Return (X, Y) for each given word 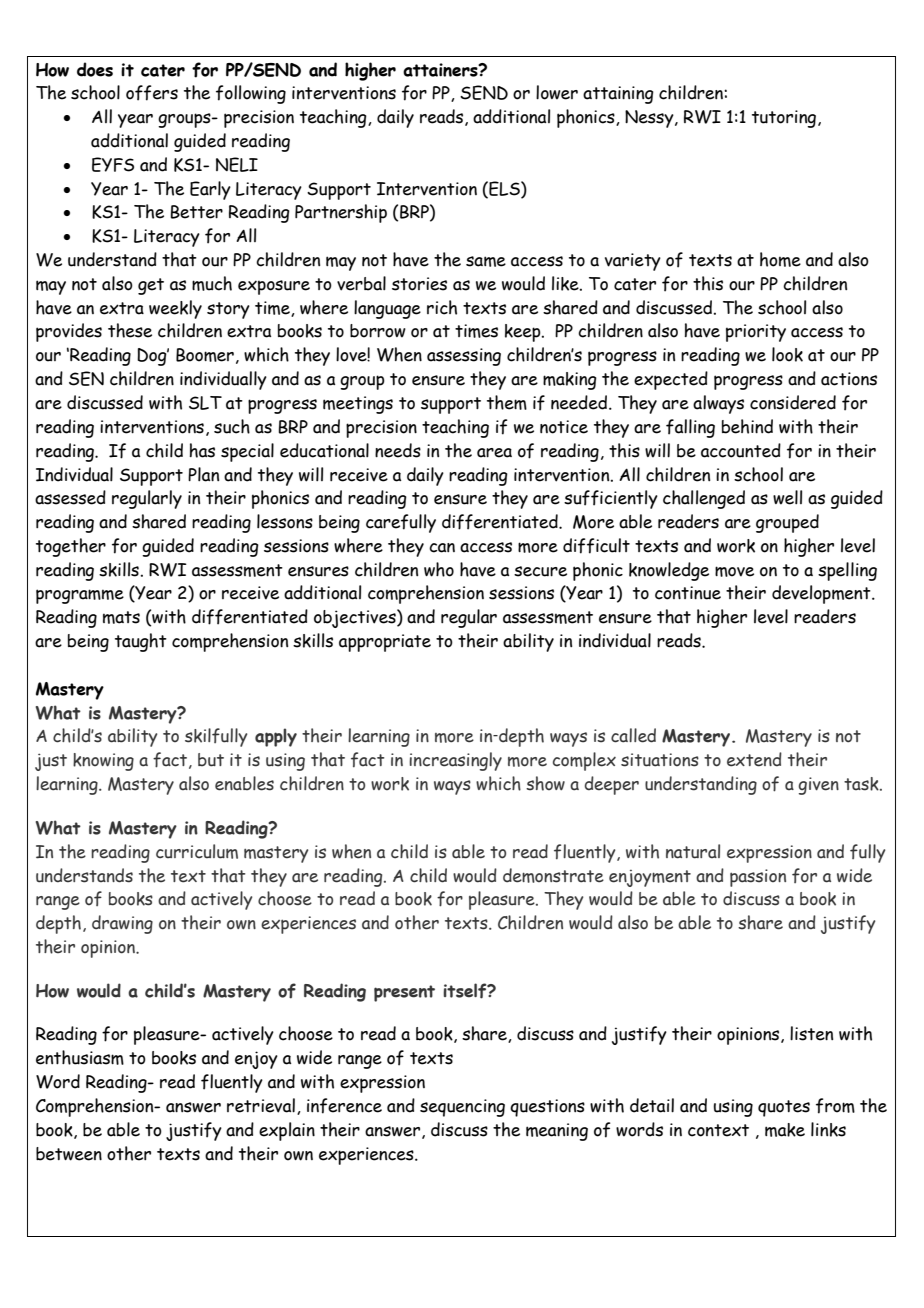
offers (152, 93)
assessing (464, 357)
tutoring (785, 119)
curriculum (197, 851)
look (787, 354)
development (822, 594)
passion (758, 878)
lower (557, 92)
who (439, 569)
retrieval (261, 1105)
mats (121, 617)
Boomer (205, 355)
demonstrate (553, 875)
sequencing (462, 1108)
